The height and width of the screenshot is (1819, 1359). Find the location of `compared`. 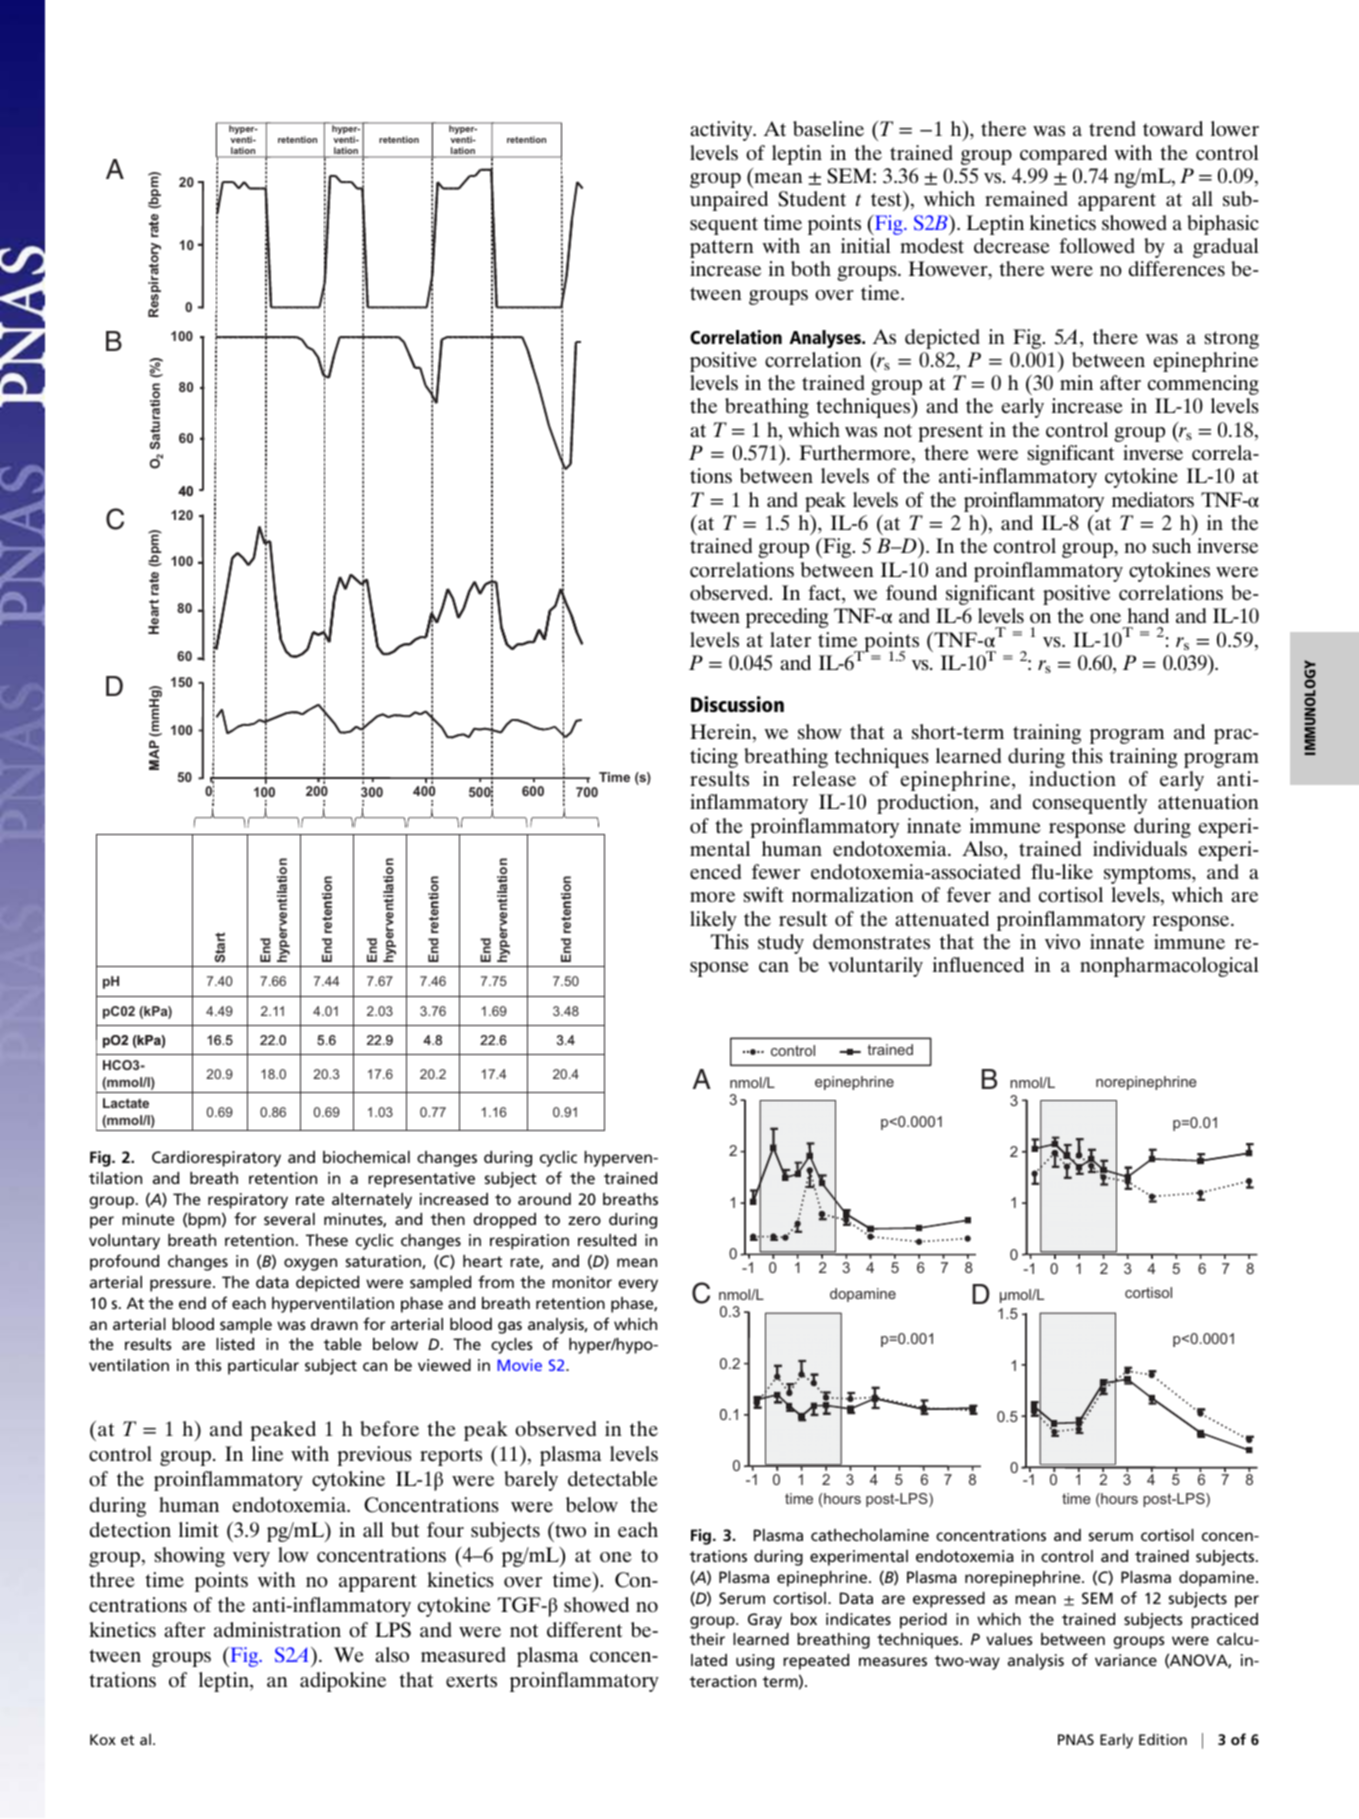

compared is located at coordinates (1063, 155).
